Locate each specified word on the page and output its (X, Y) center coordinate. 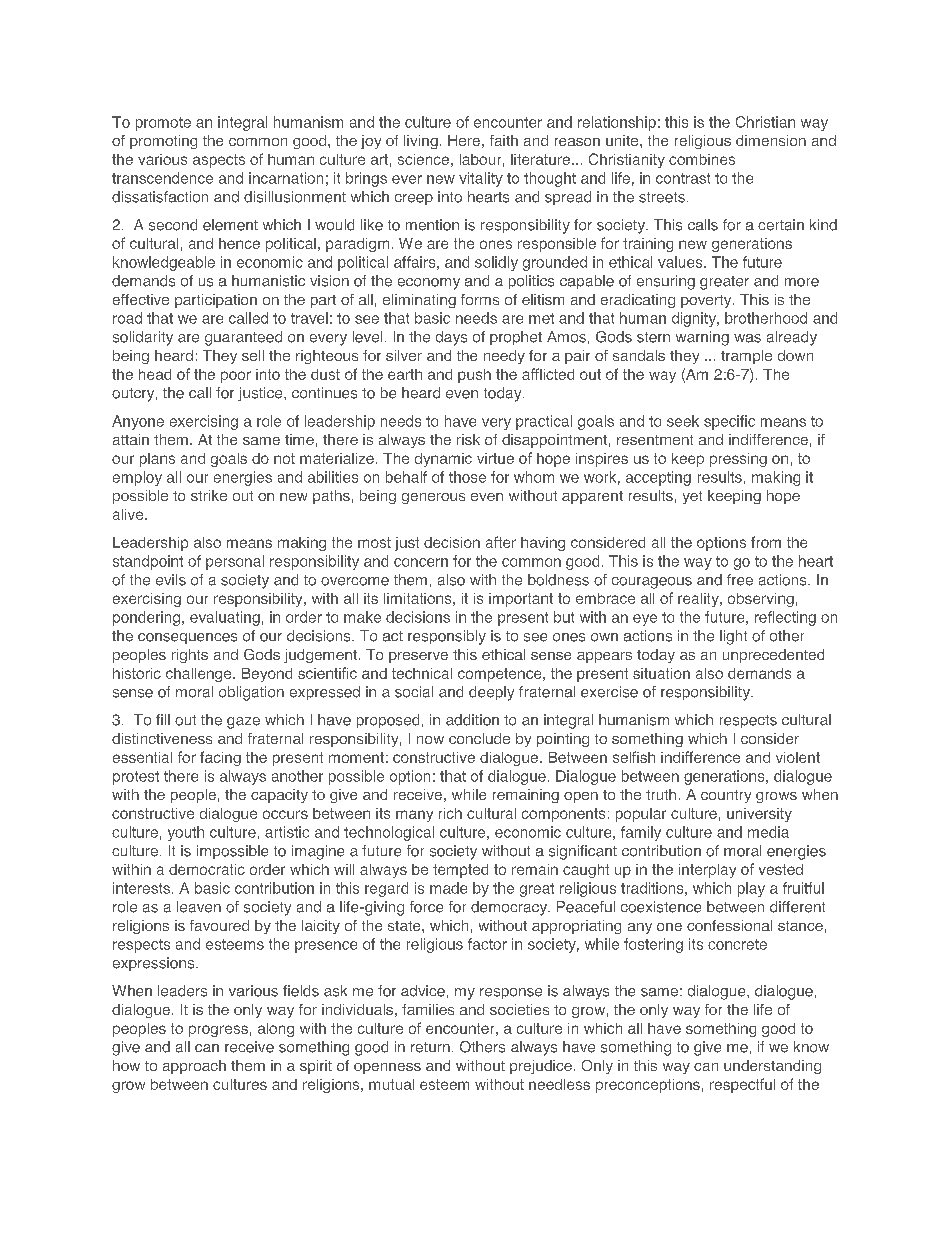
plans (157, 460)
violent (798, 757)
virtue (495, 458)
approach (194, 1067)
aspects (219, 161)
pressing (738, 460)
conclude (479, 738)
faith (504, 140)
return (430, 1047)
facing (220, 758)
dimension (771, 140)
